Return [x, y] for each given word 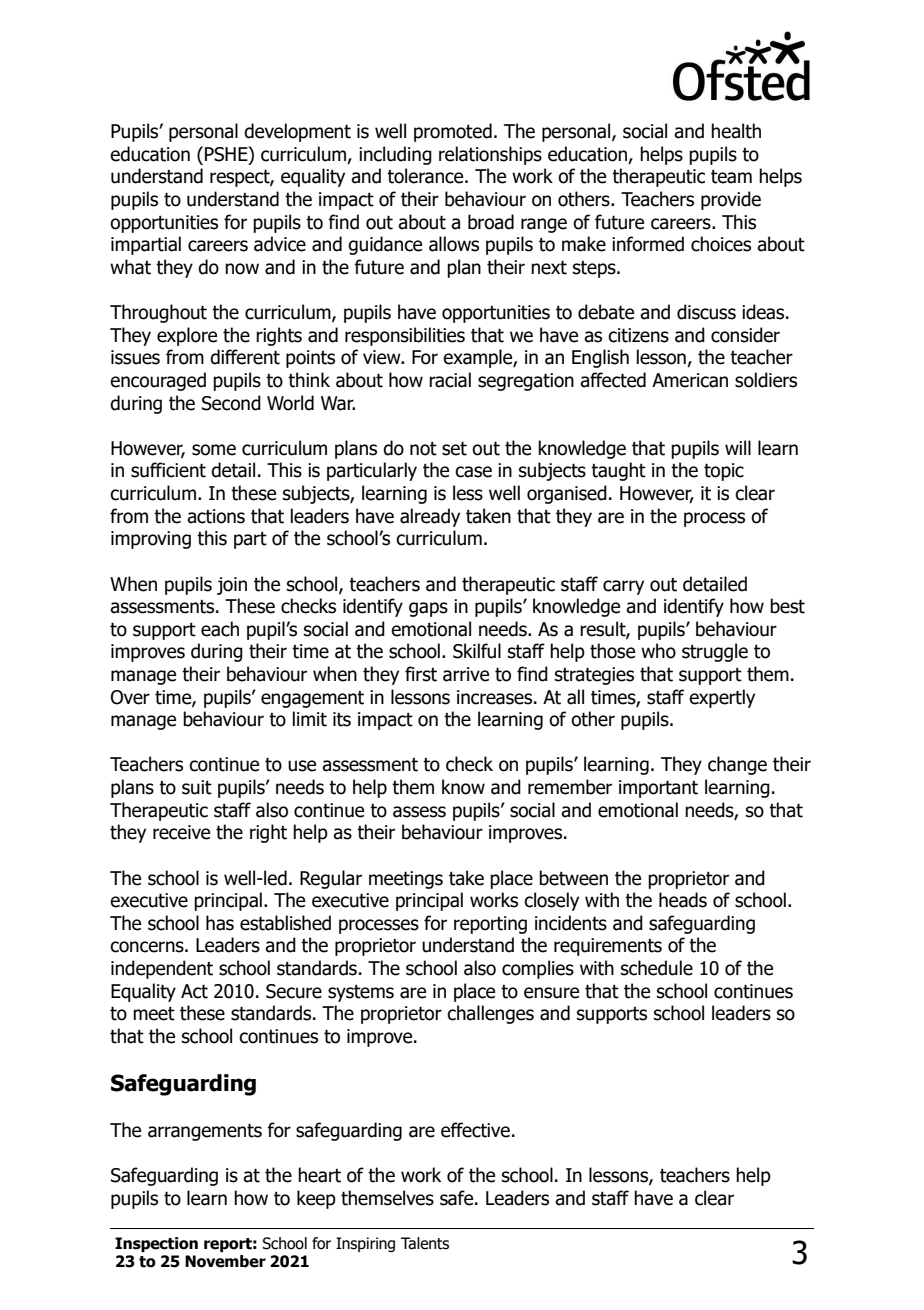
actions [216, 516]
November [225, 1261]
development [297, 132]
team [731, 177]
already [430, 517]
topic [724, 472]
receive [181, 832]
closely [551, 901]
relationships [490, 155]
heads [683, 900]
